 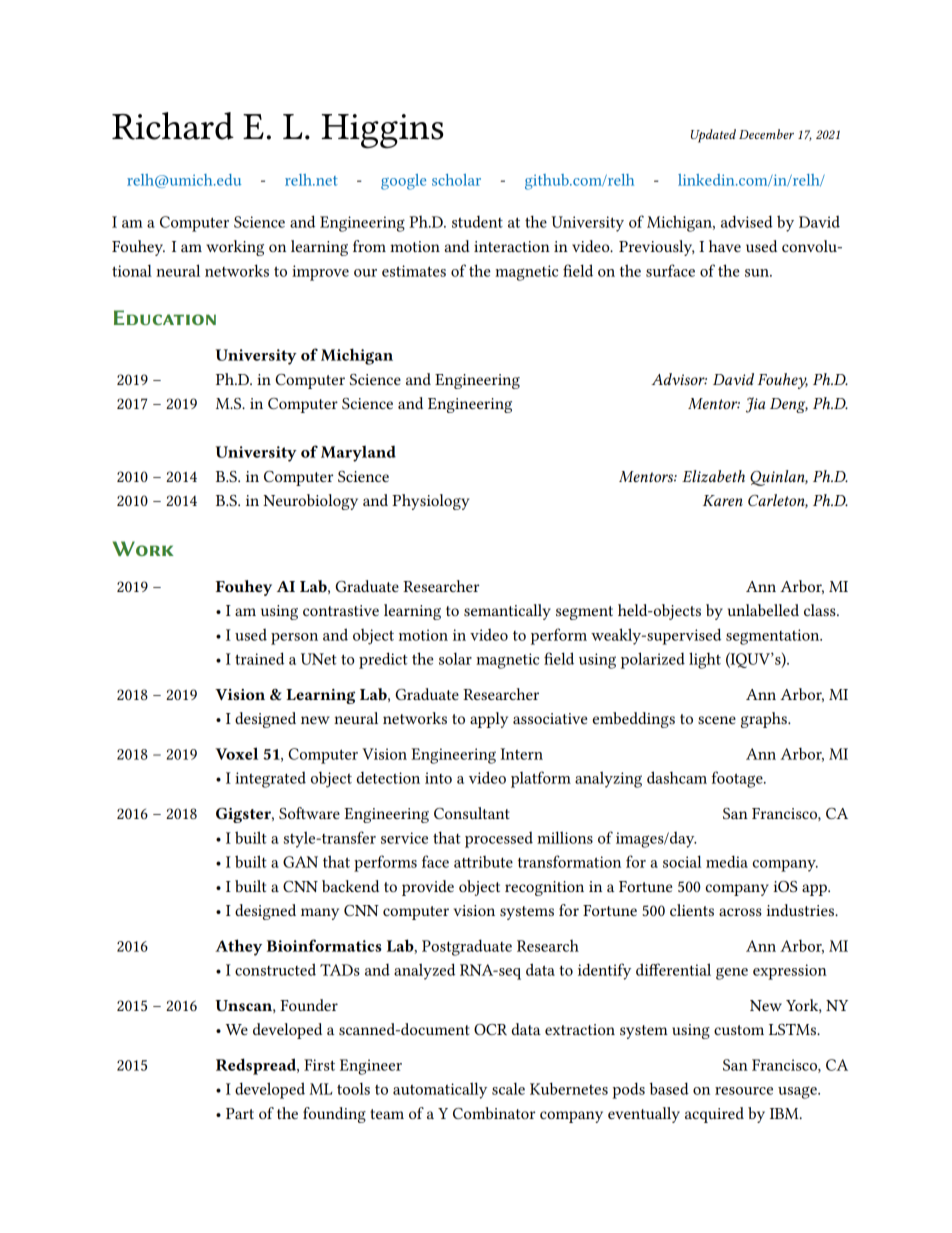 I want to click on semantically, so click(x=507, y=612).
